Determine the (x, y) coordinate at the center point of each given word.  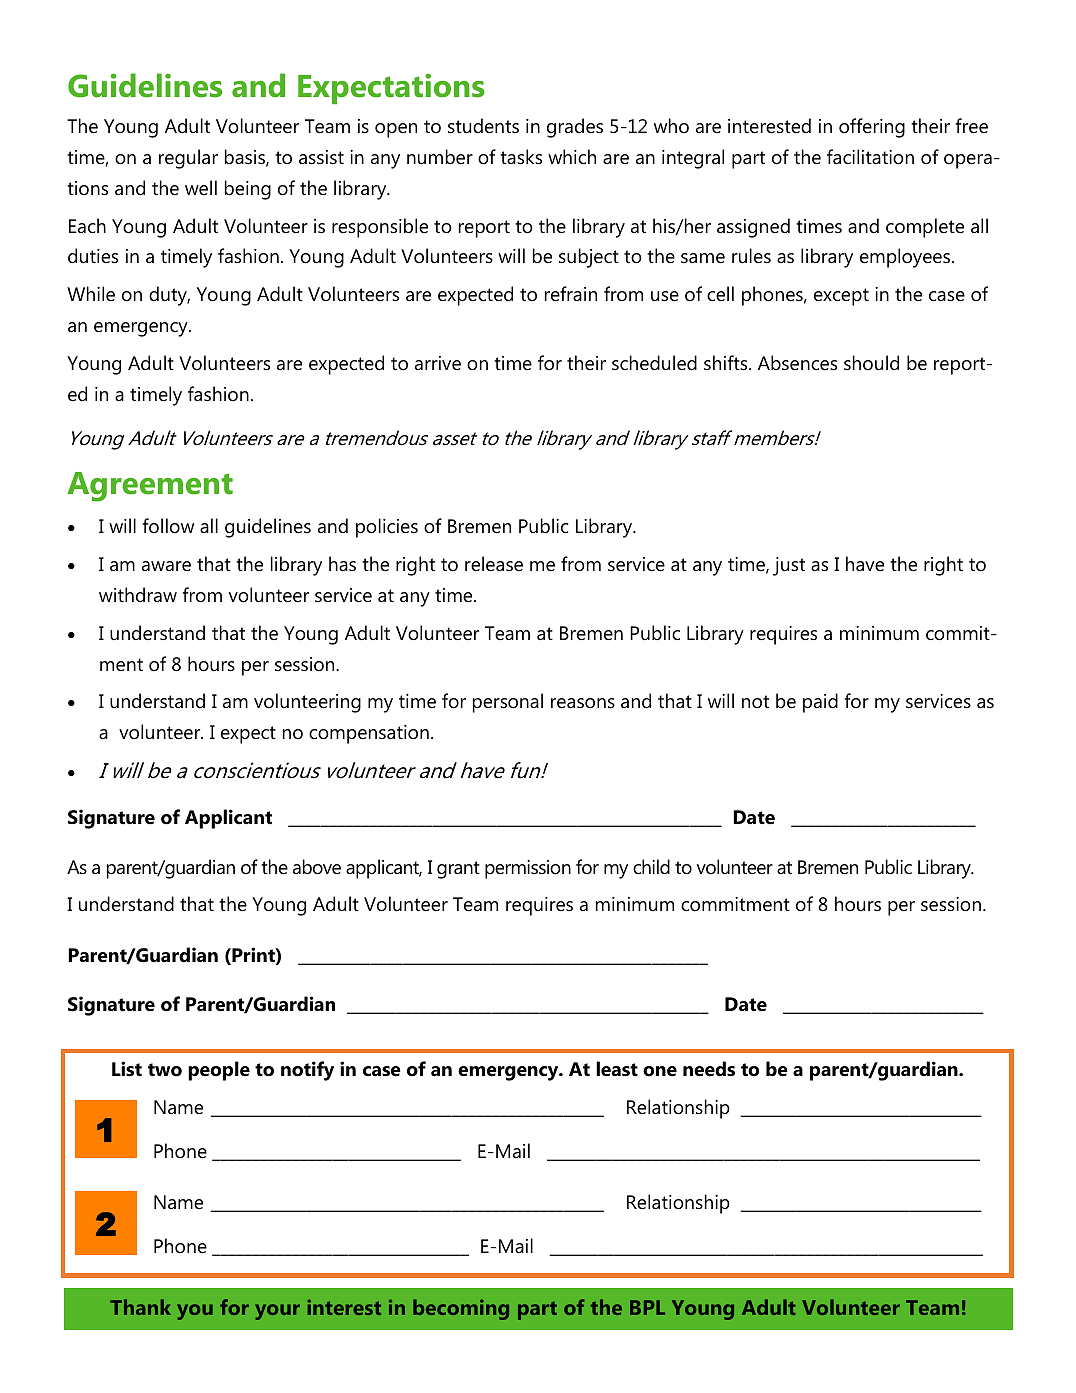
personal (508, 703)
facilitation (870, 157)
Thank (140, 1307)
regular (188, 159)
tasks (521, 156)
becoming (461, 1309)
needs (709, 1069)
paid (820, 703)
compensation (369, 734)
